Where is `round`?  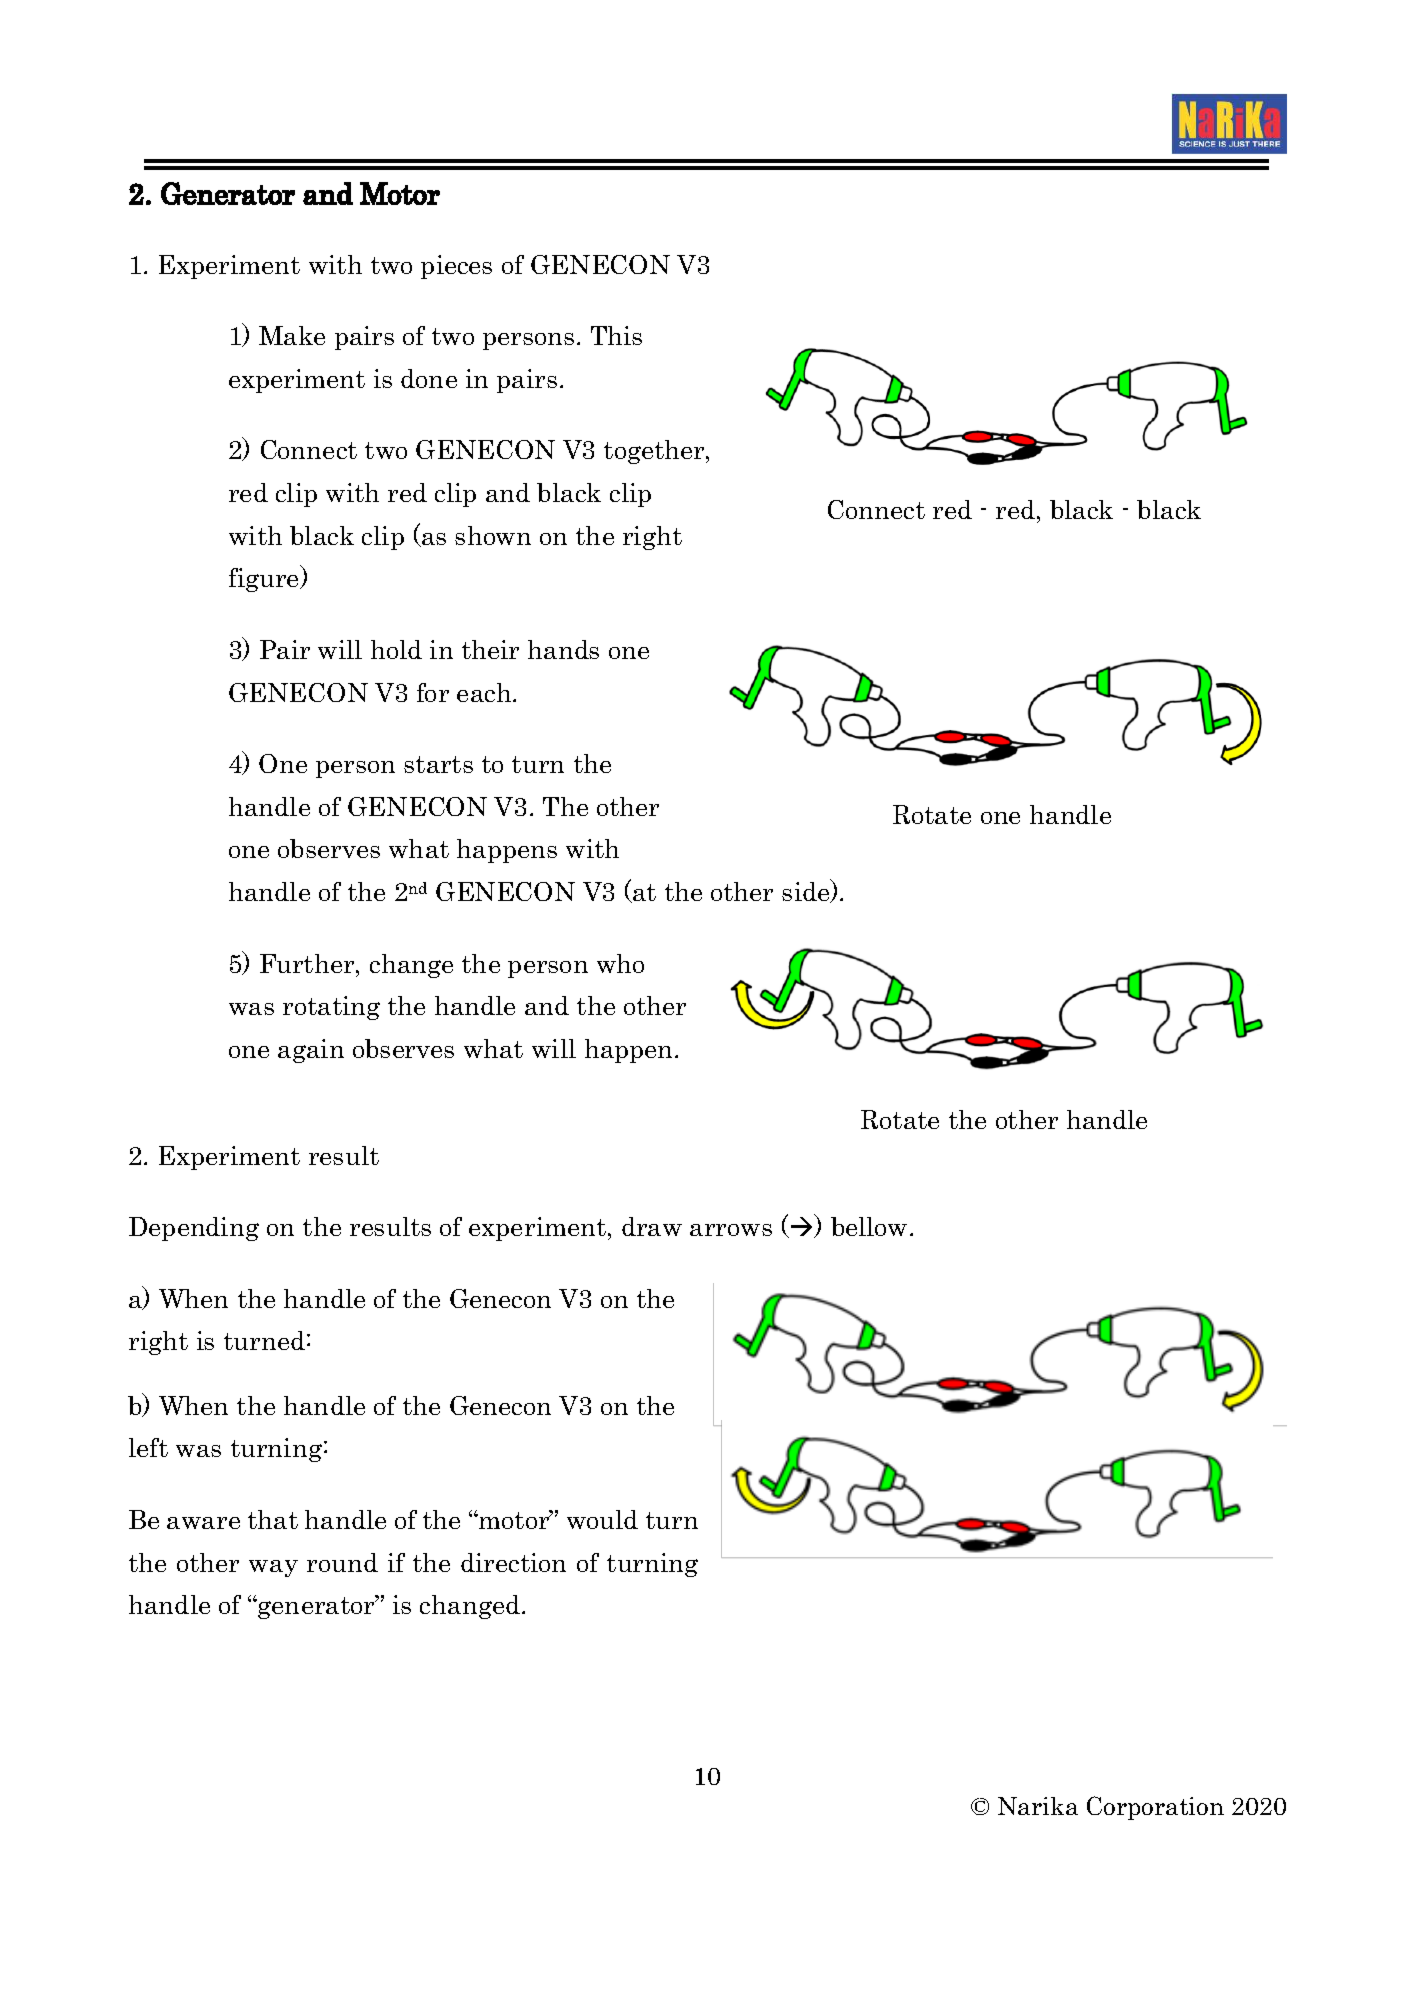
round is located at coordinates (342, 1562).
